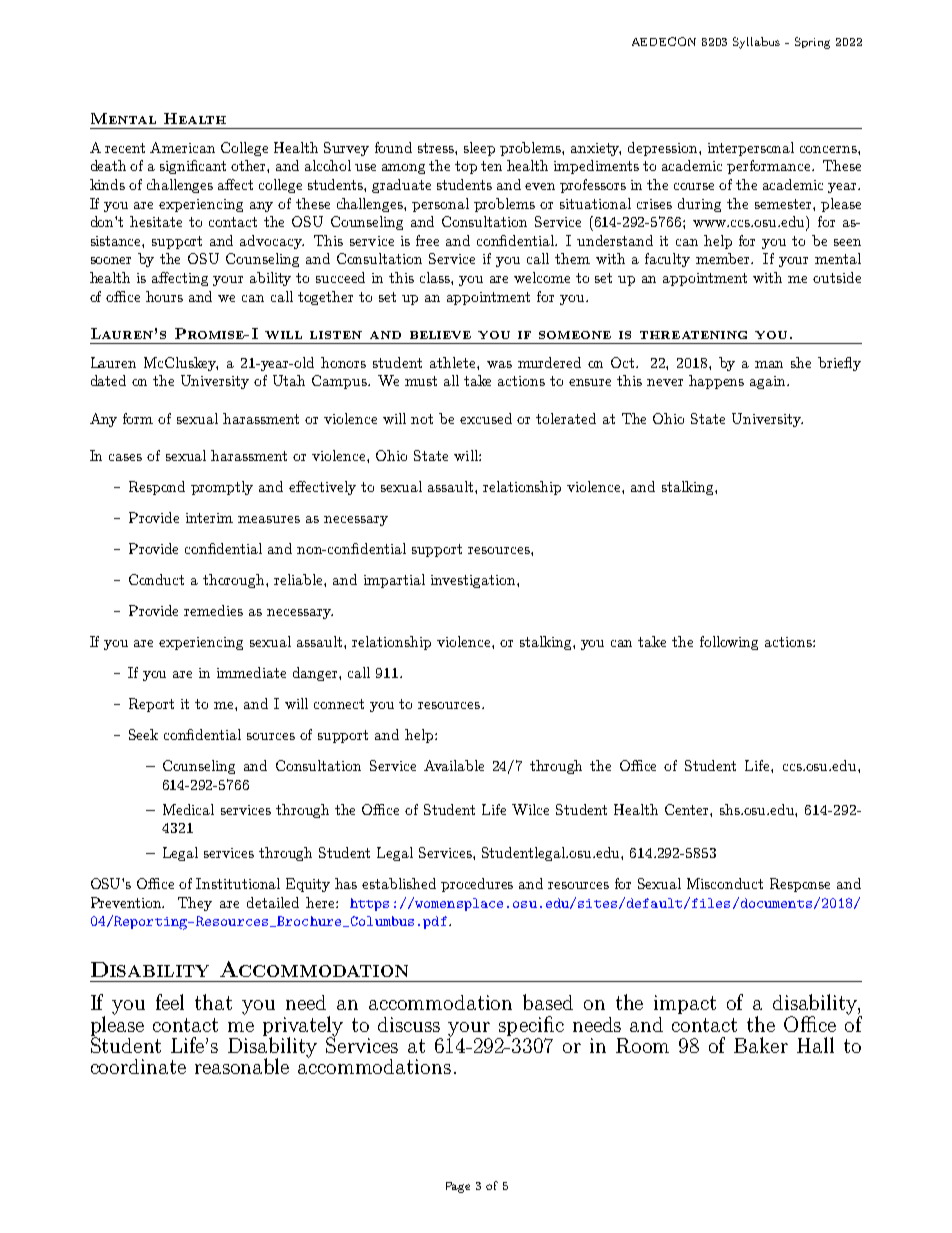 The image size is (952, 1233). I want to click on promptly, so click(222, 488).
